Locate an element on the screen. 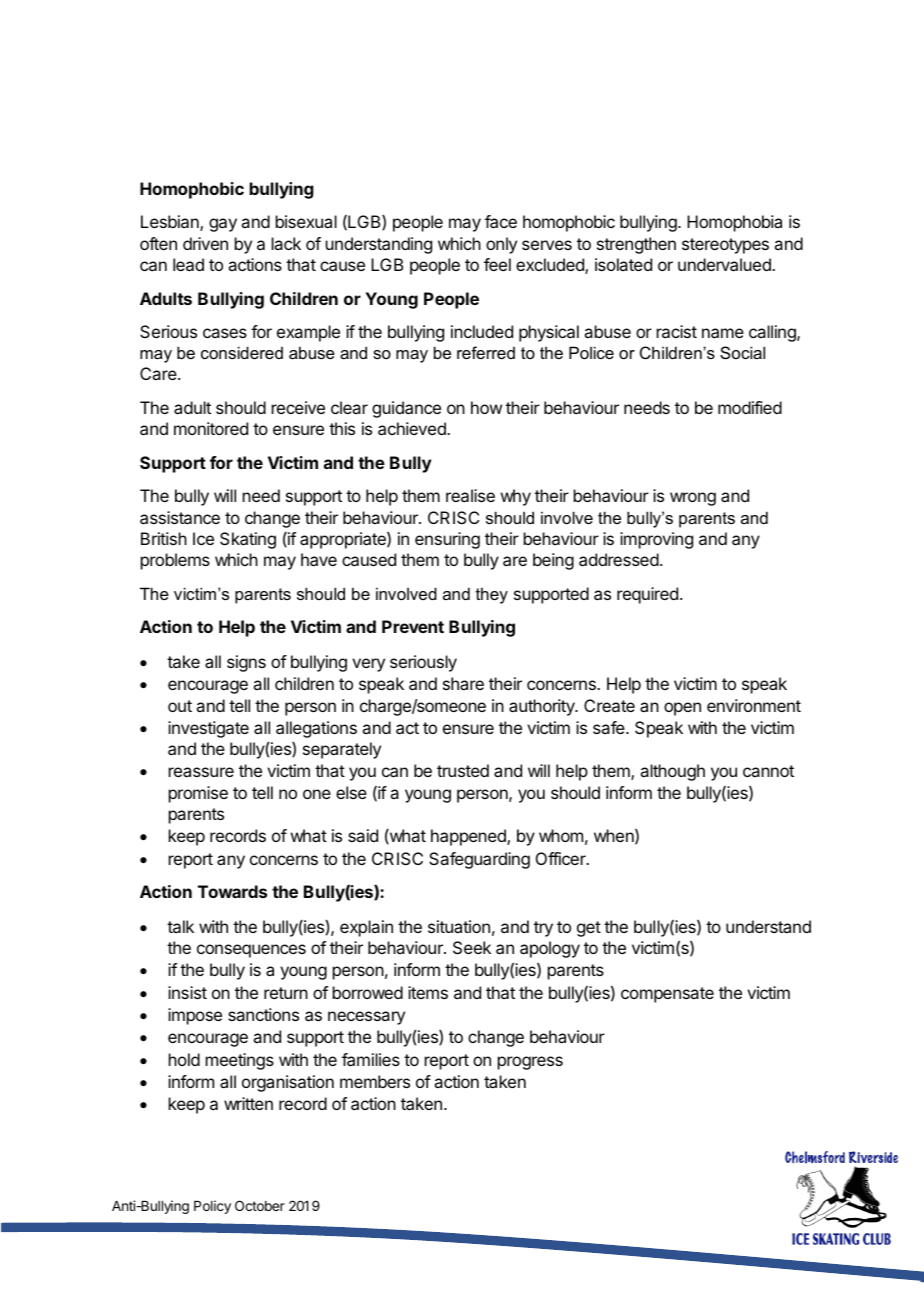 Image resolution: width=924 pixels, height=1307 pixels. monitored is located at coordinates (211, 428).
